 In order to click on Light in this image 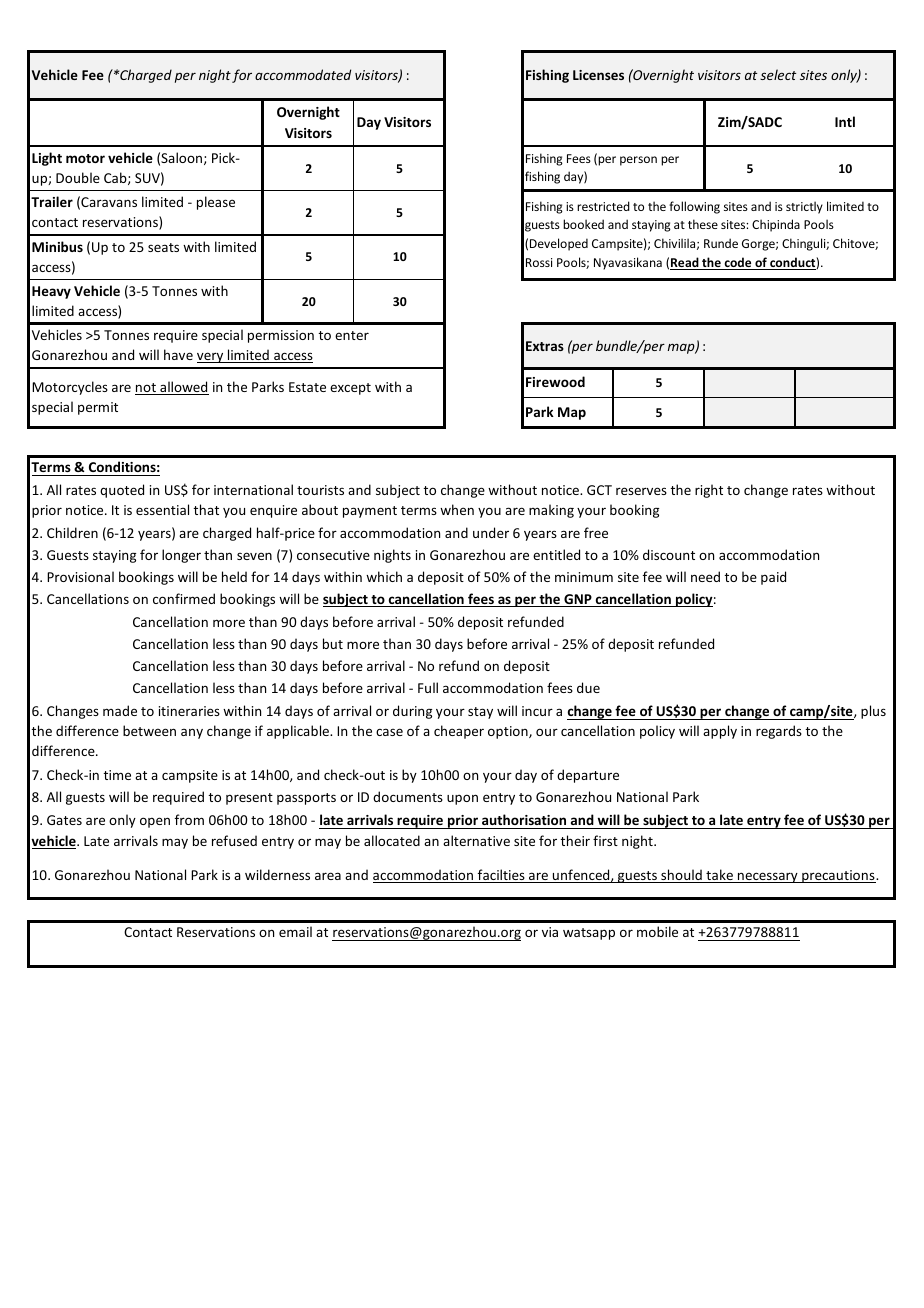, I will do `click(47, 159)`.
